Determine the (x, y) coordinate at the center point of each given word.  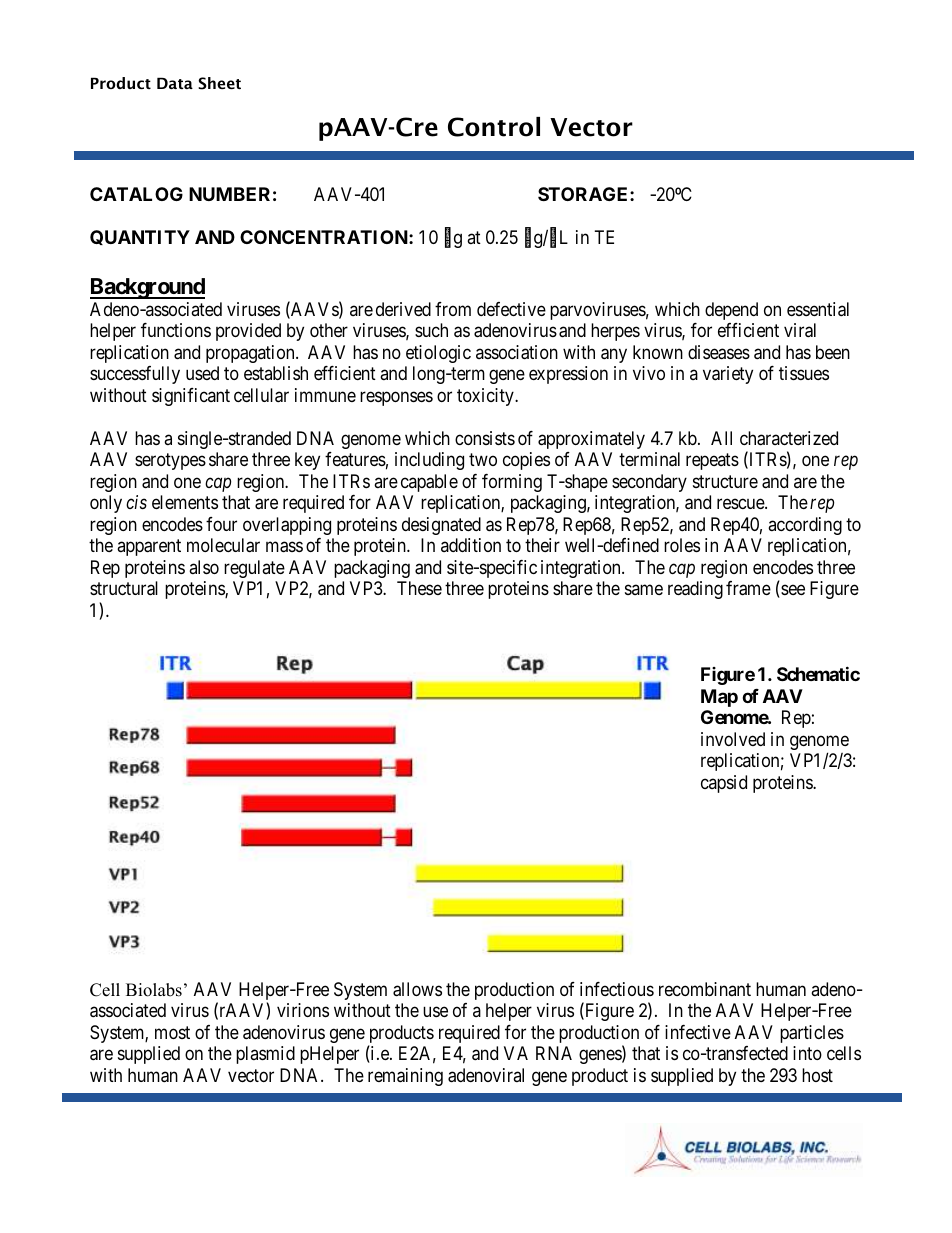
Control (494, 127)
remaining (405, 1077)
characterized (789, 438)
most (172, 1032)
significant (191, 397)
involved (733, 739)
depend (731, 311)
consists (485, 438)
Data (175, 83)
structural (124, 588)
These (419, 588)
